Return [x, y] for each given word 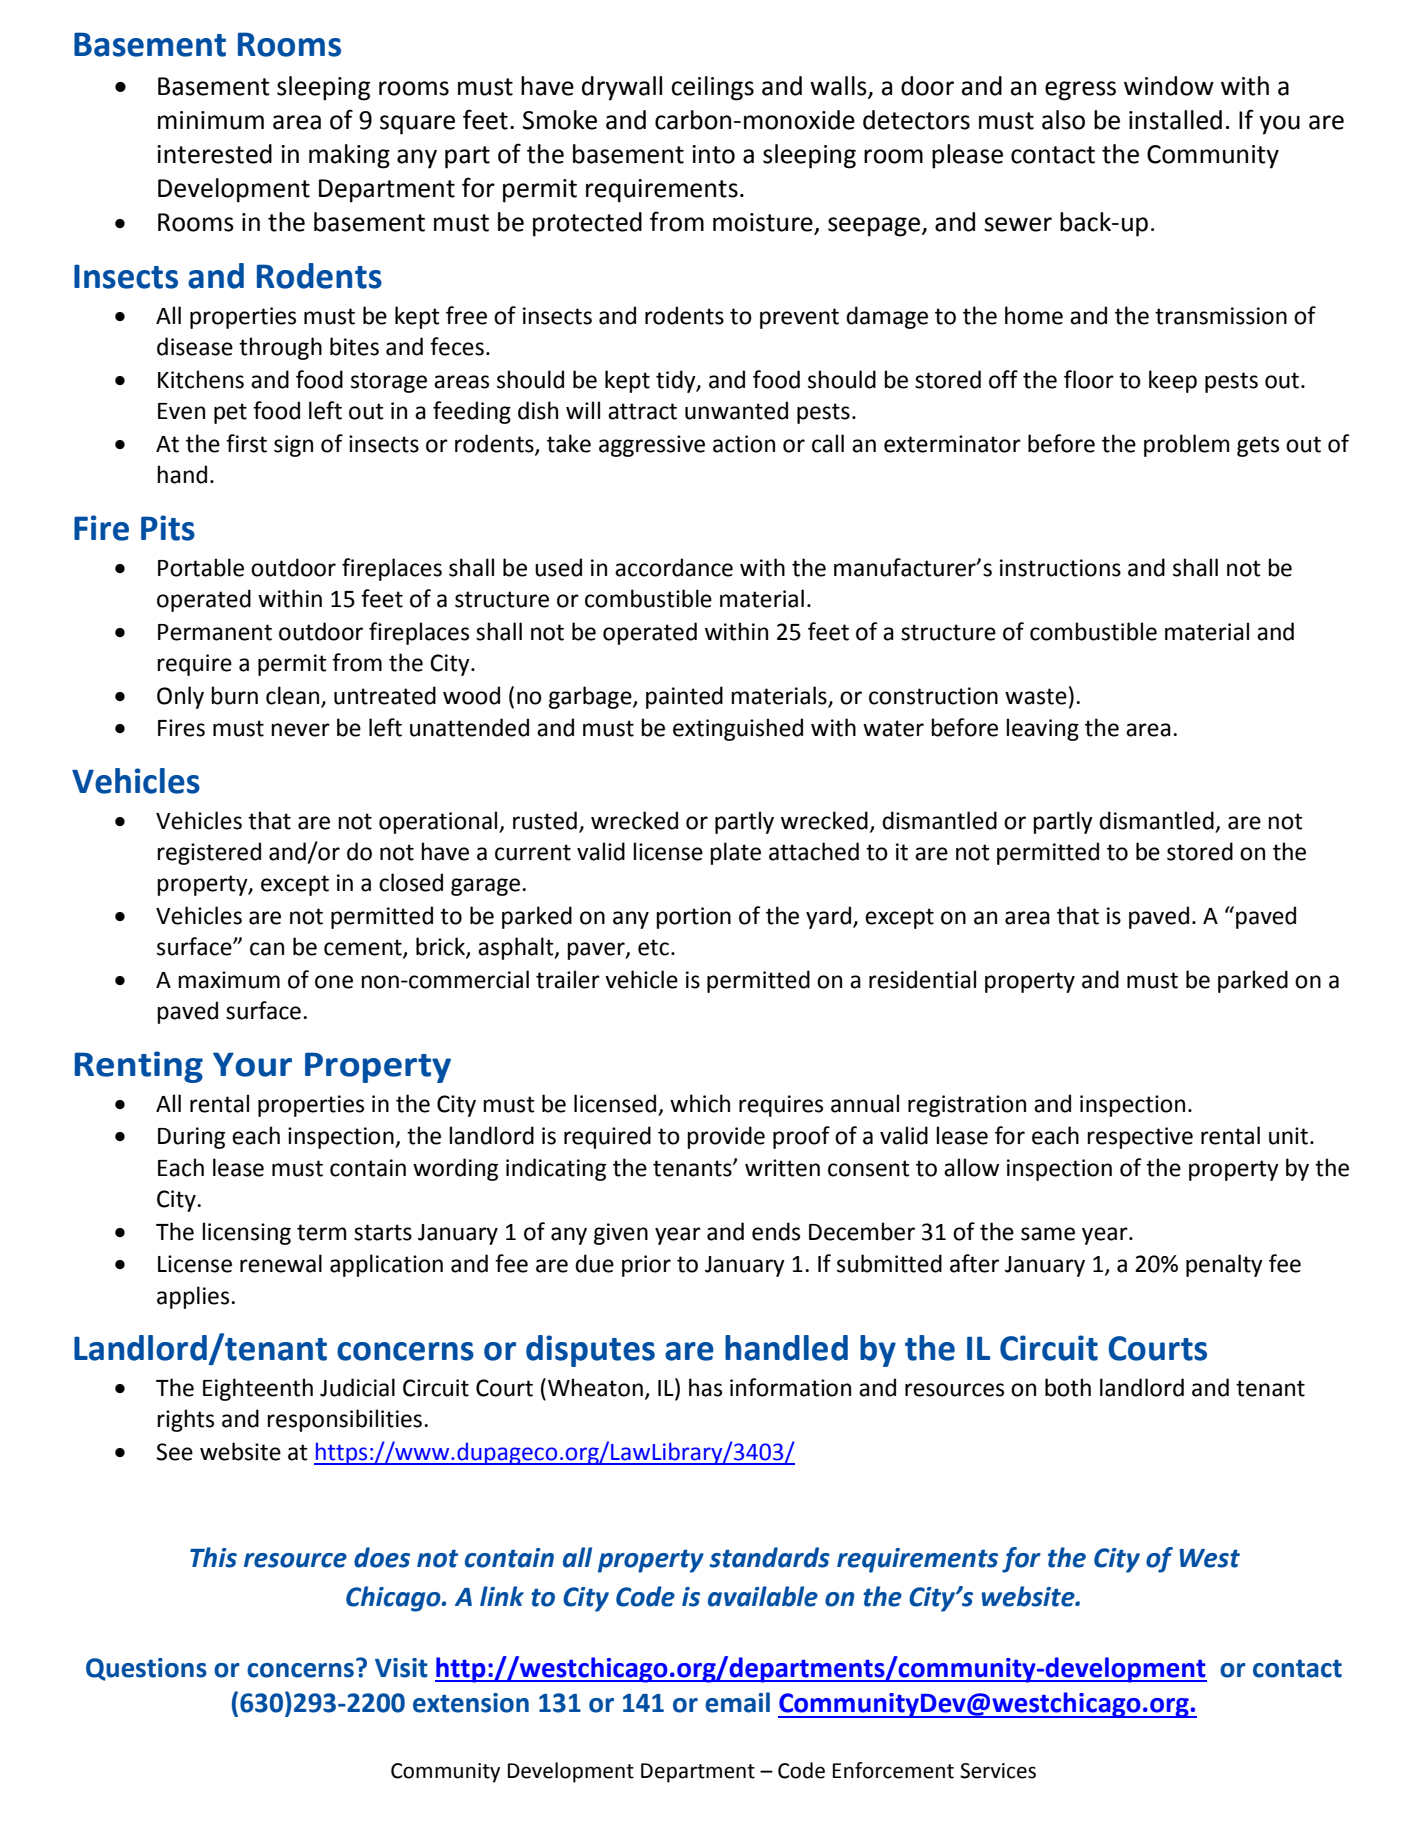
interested [214, 154]
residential [922, 979]
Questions [146, 1669]
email [737, 1702]
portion [693, 918]
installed [1175, 120]
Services [998, 1771]
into [713, 154]
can [267, 949]
